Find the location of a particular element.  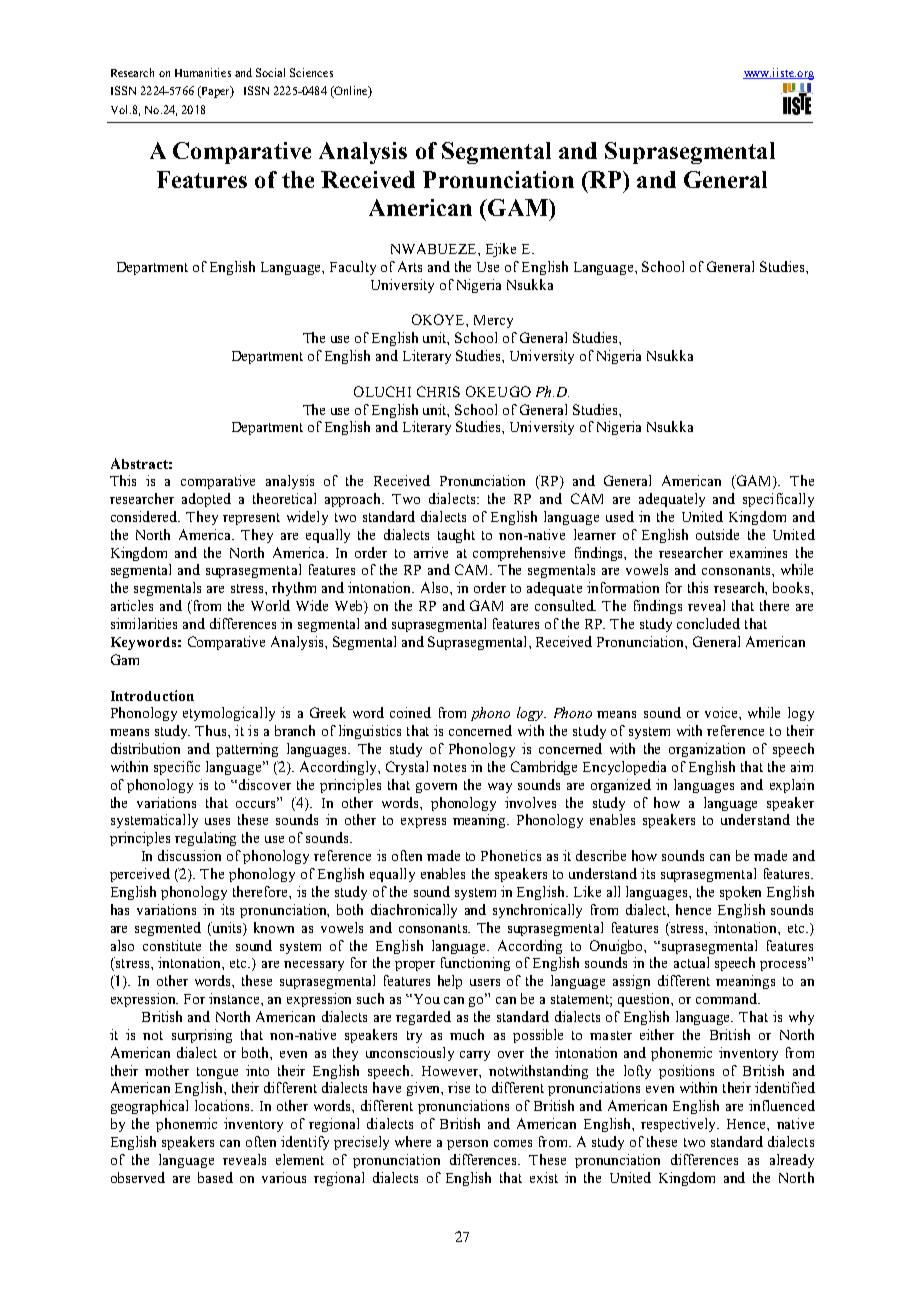

outside is located at coordinates (717, 534).
